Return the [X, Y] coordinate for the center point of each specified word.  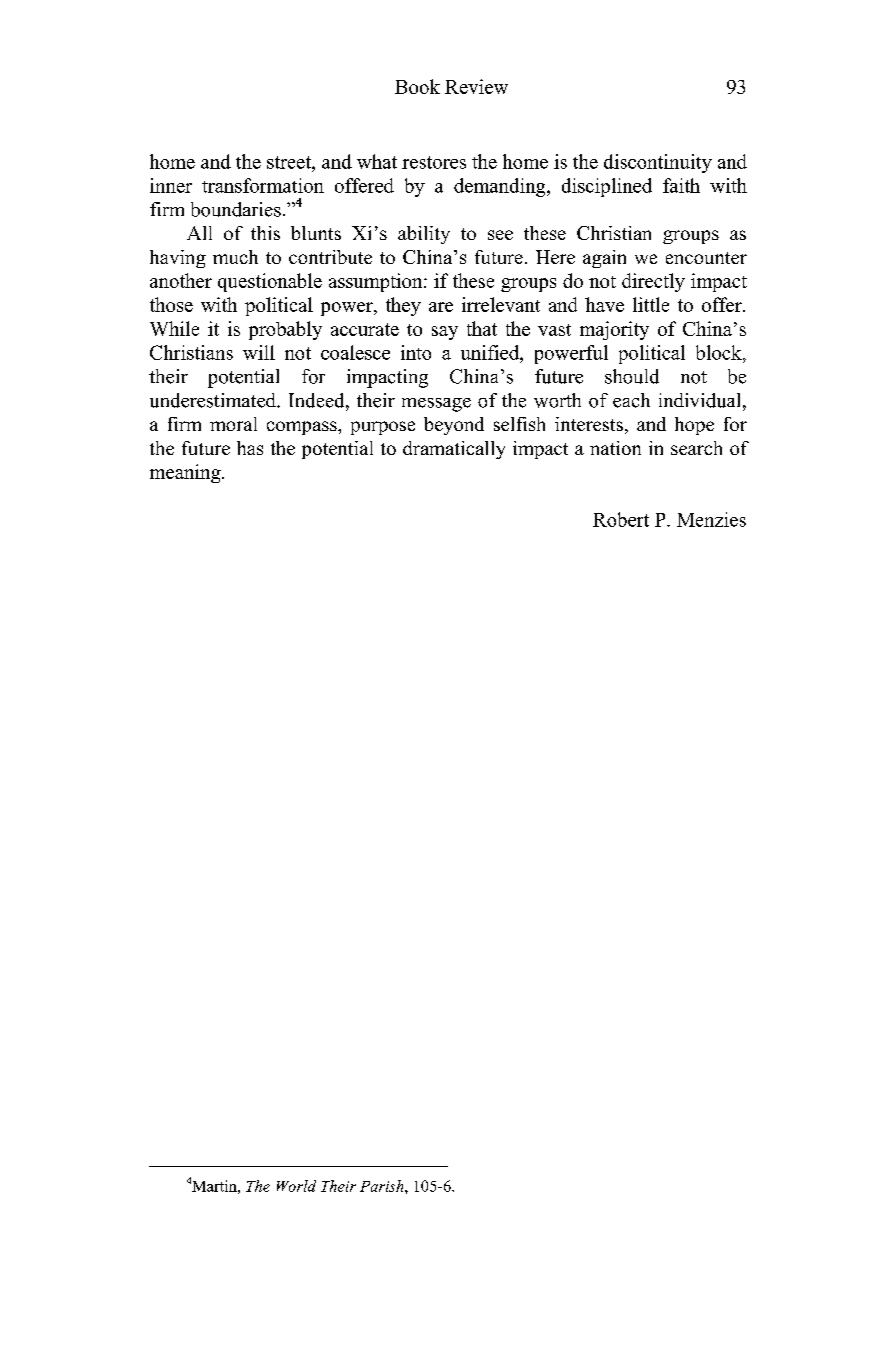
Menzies [711, 519]
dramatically [454, 450]
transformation [263, 185]
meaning [186, 473]
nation [615, 448]
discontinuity [658, 163]
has [250, 448]
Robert [621, 519]
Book [417, 86]
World [296, 1186]
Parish [383, 1186]
